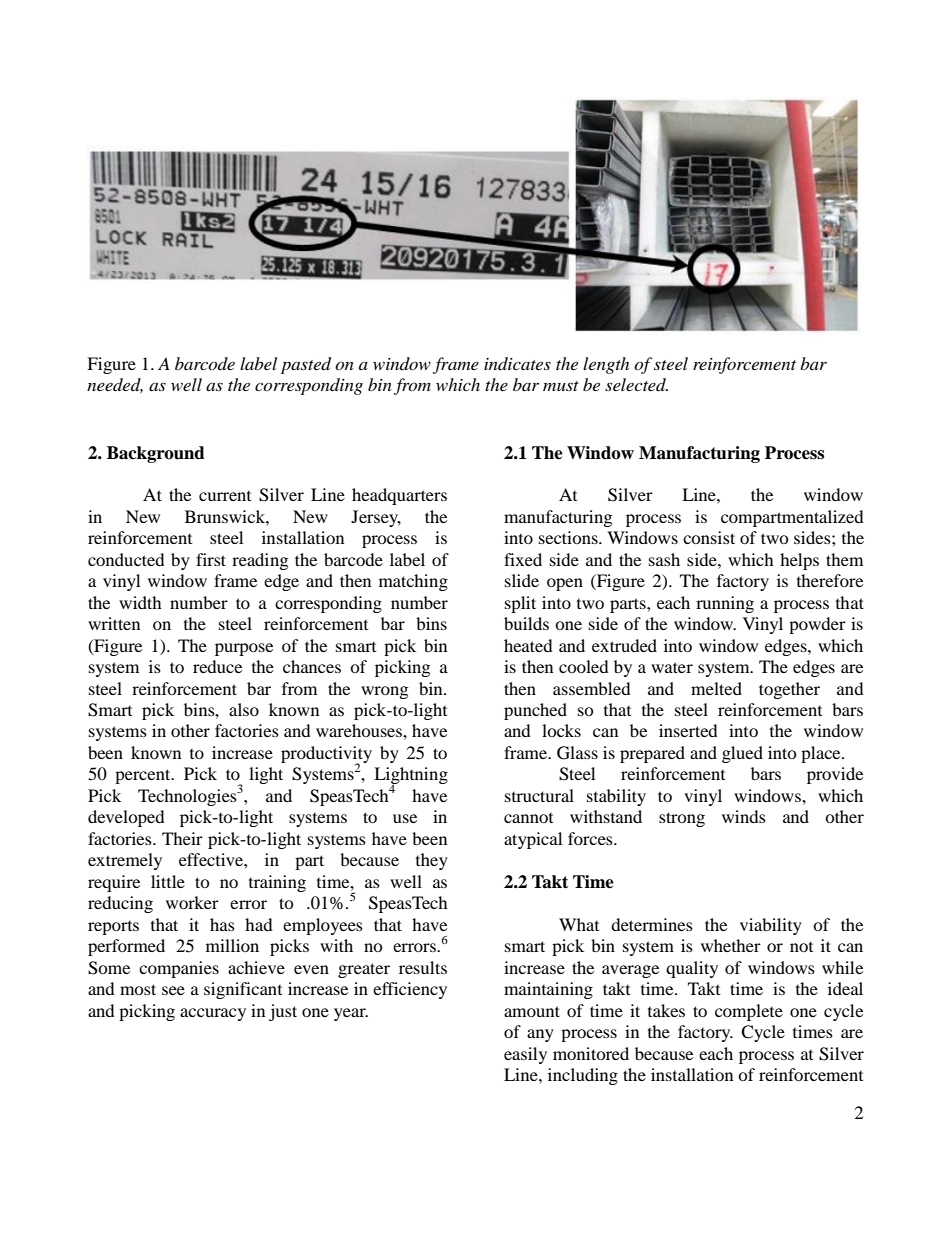 This page has height=1233, width=952. Describe the element at coordinates (799, 561) in the page. I see `helps` at that location.
